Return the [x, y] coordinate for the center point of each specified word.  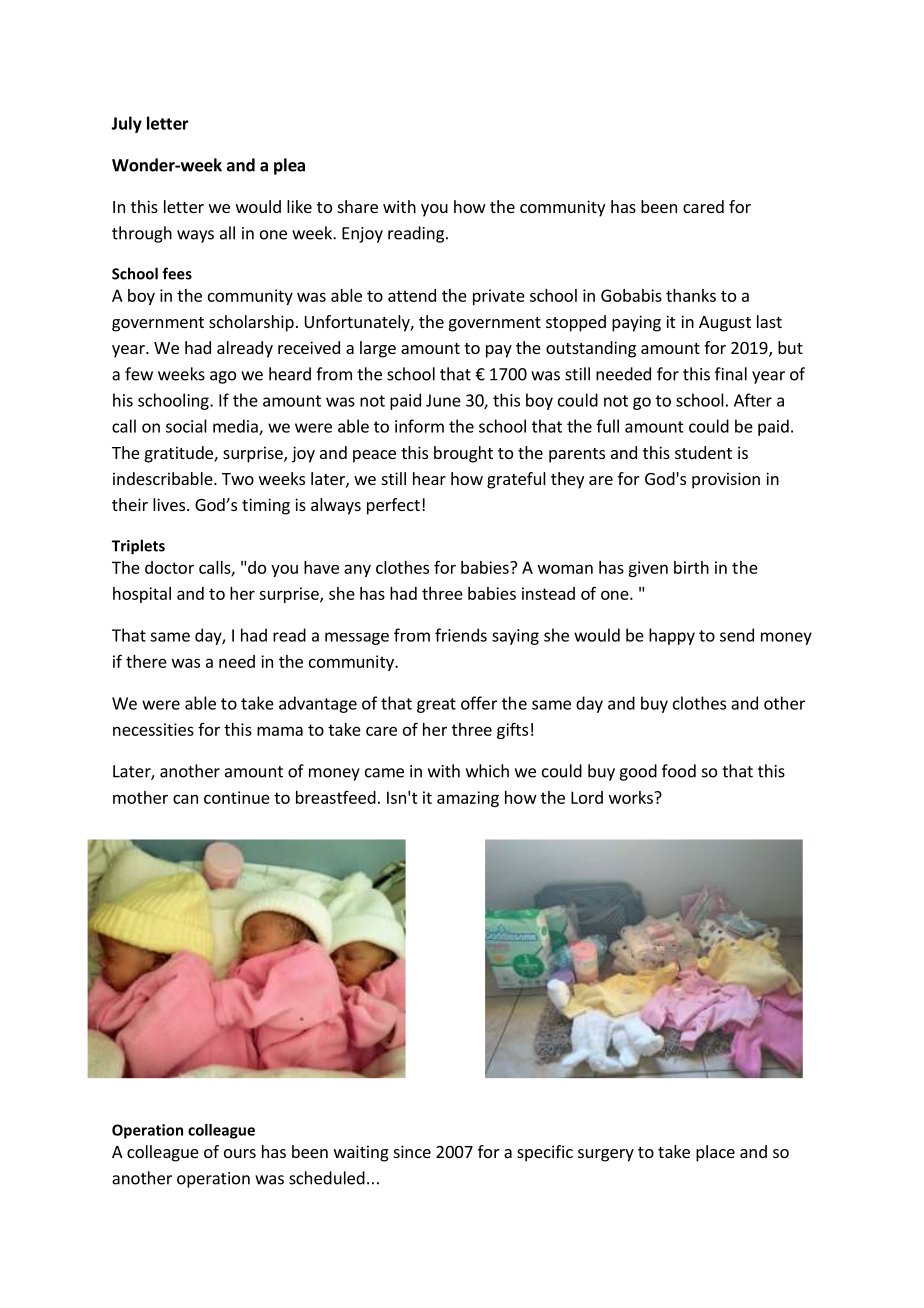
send [737, 635]
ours [240, 1153]
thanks [691, 295]
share [358, 206]
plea [289, 166]
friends [461, 635]
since [412, 1151]
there [146, 661]
